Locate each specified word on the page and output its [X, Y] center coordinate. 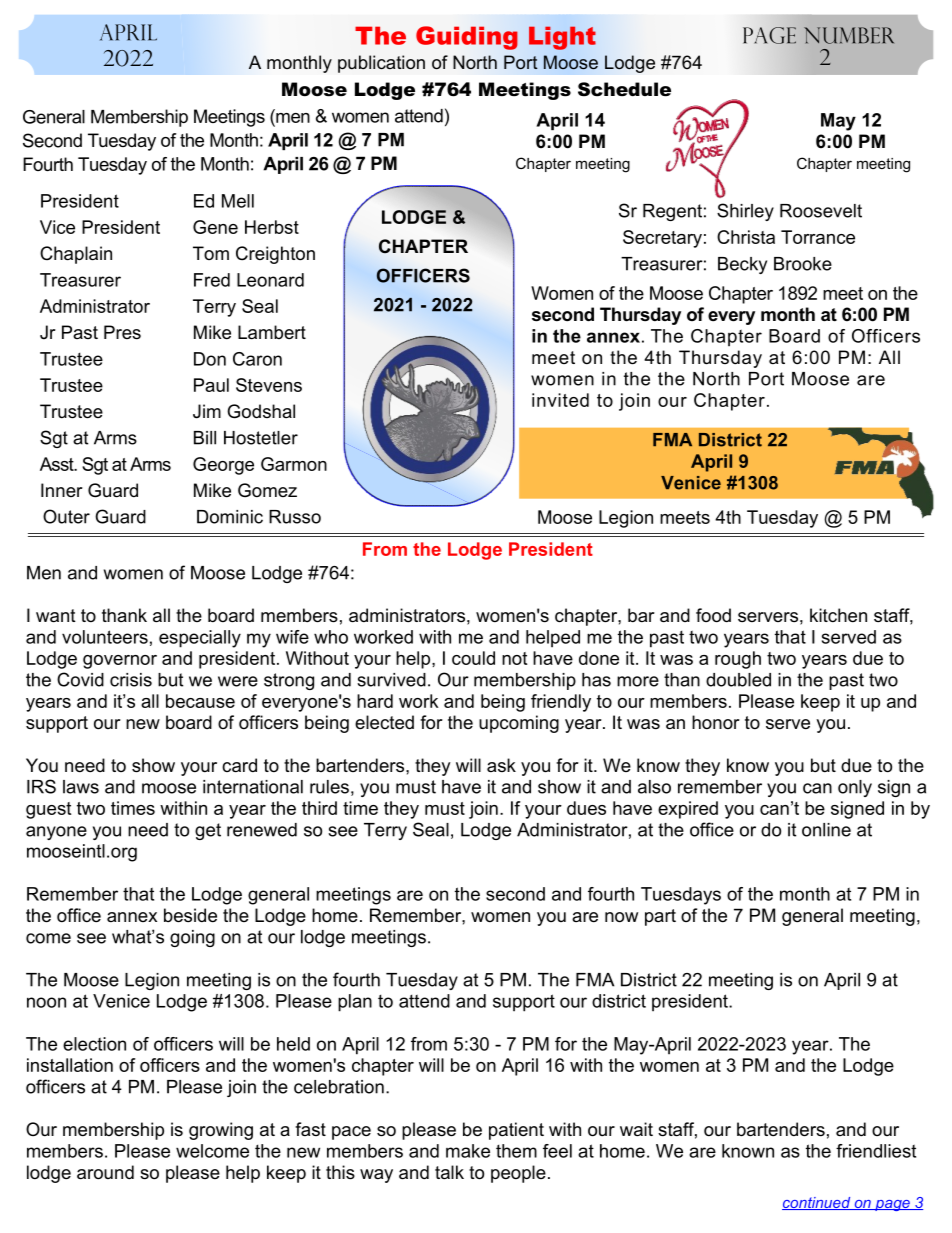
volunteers [105, 637]
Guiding [467, 38]
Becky [742, 265]
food [713, 615]
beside [190, 915]
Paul [211, 385]
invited [560, 400]
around [105, 1172]
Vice [57, 227]
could [473, 658]
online [826, 830]
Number [849, 35]
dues [586, 808]
